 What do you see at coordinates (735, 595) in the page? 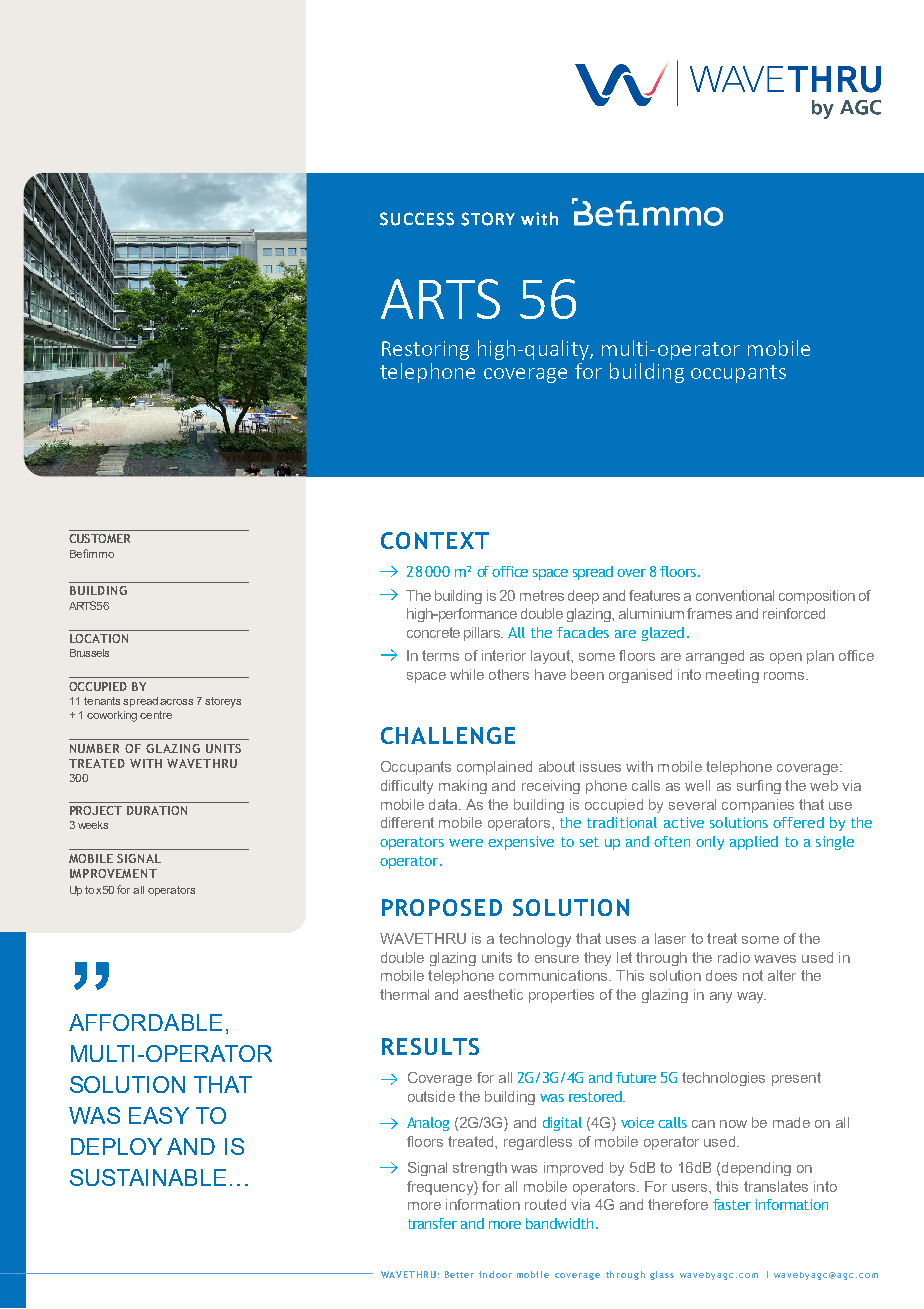
I see `conventional` at bounding box center [735, 595].
